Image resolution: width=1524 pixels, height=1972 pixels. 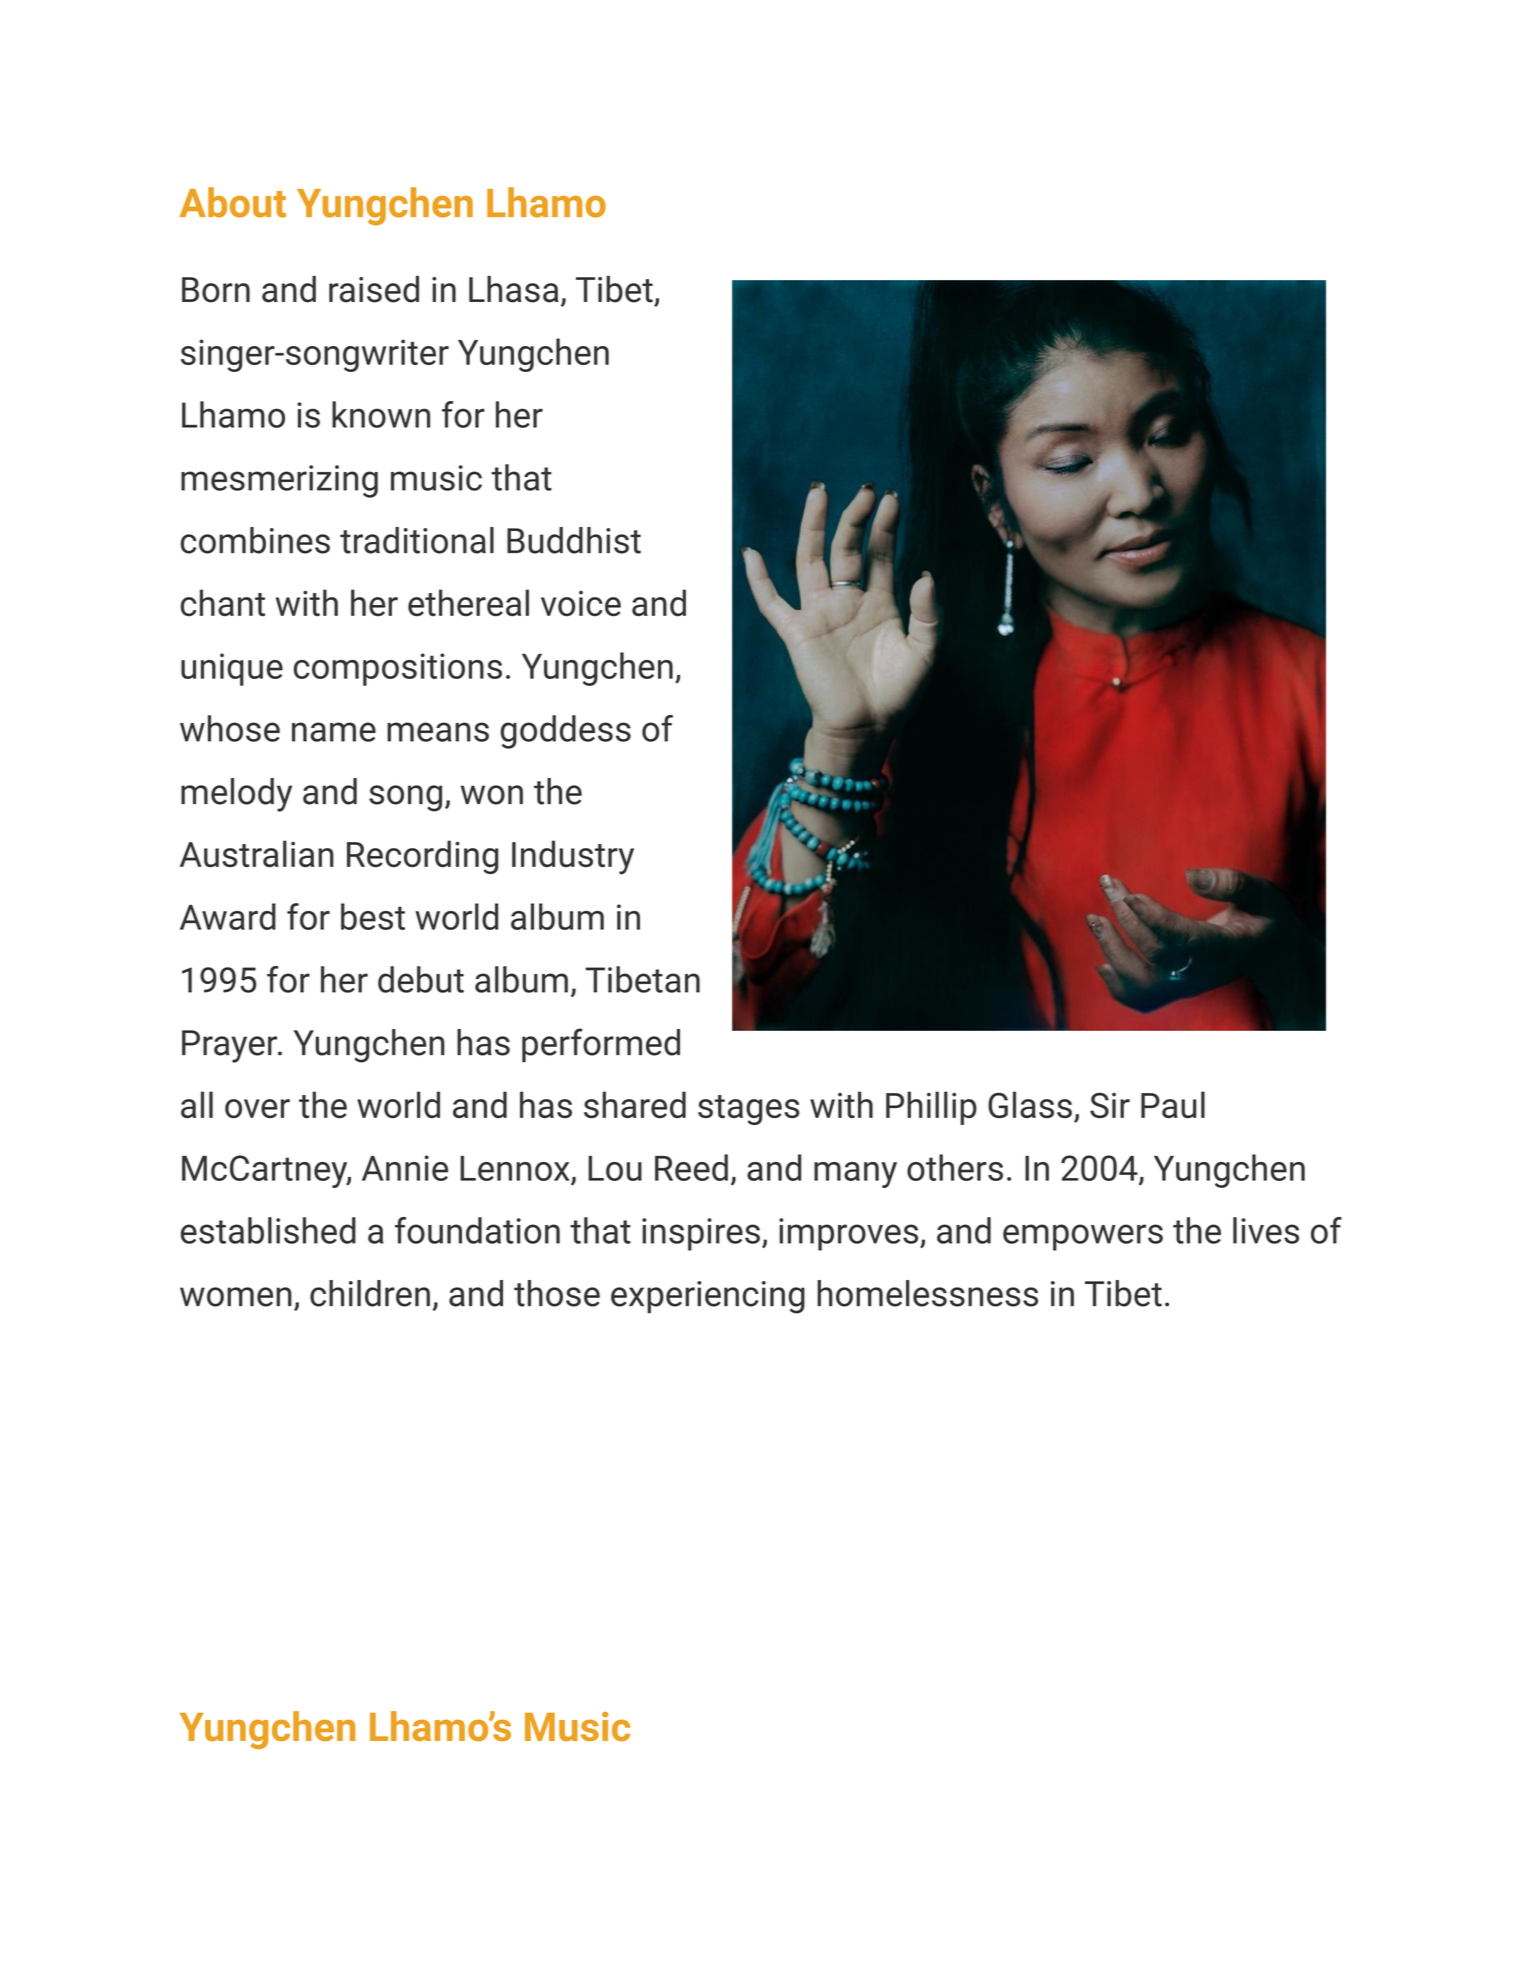 I want to click on raised, so click(x=374, y=289).
